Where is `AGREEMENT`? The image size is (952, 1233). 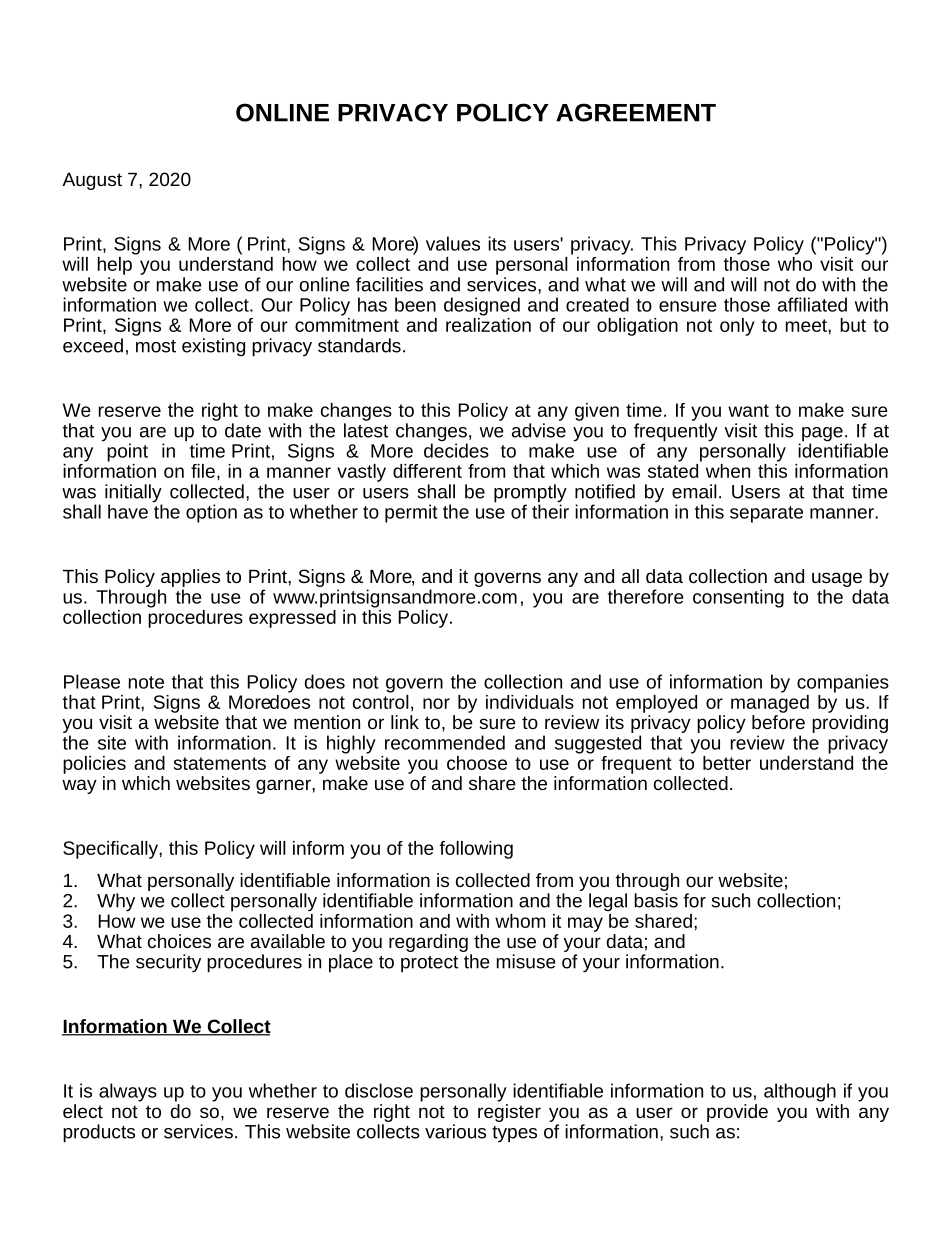 AGREEMENT is located at coordinates (636, 112).
